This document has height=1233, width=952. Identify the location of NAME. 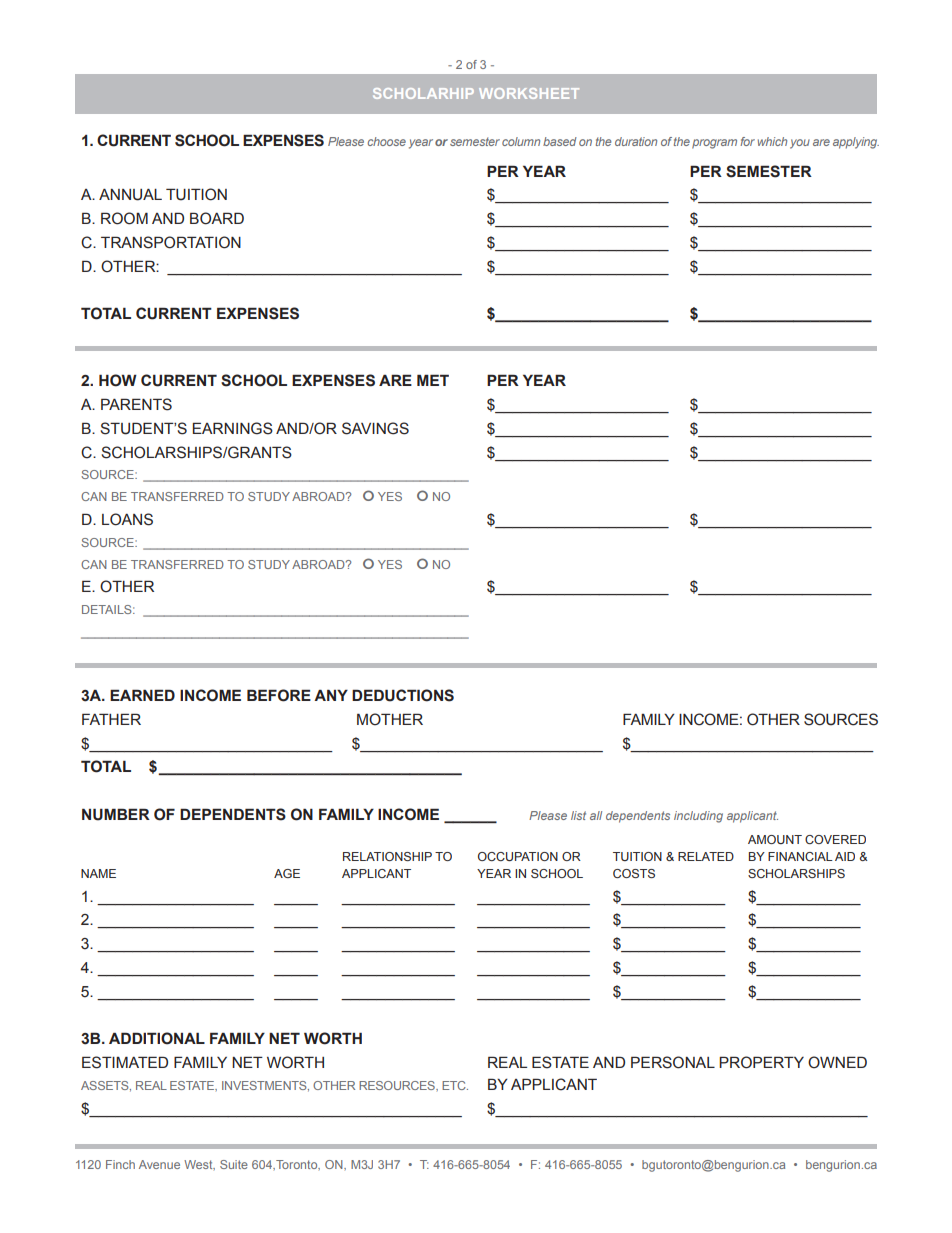
(98, 873).
